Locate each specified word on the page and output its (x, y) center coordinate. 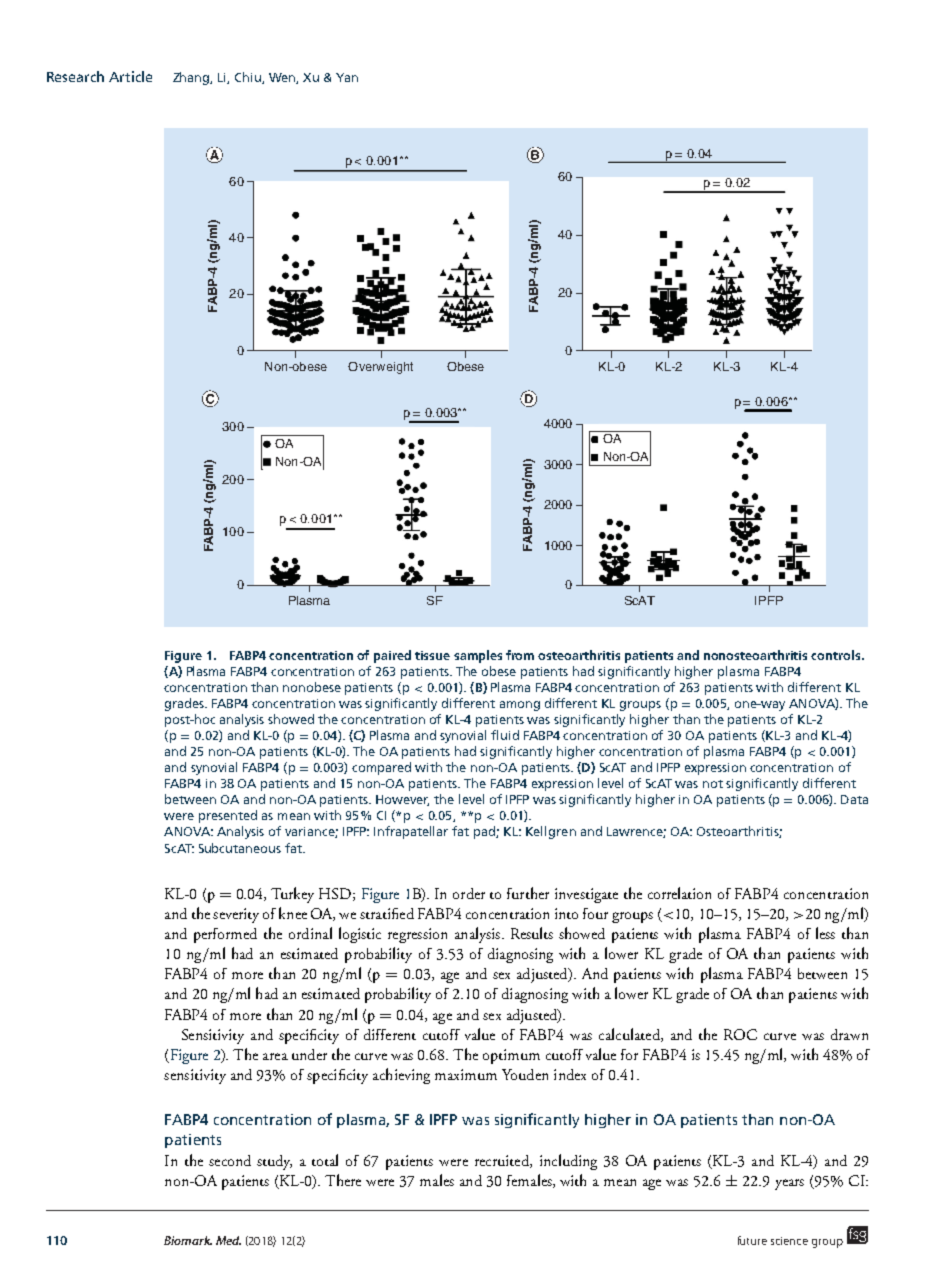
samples (478, 656)
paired (392, 656)
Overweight (380, 368)
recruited (503, 1161)
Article (130, 76)
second (230, 1160)
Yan (347, 77)
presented (228, 816)
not (713, 784)
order (469, 893)
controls (837, 655)
